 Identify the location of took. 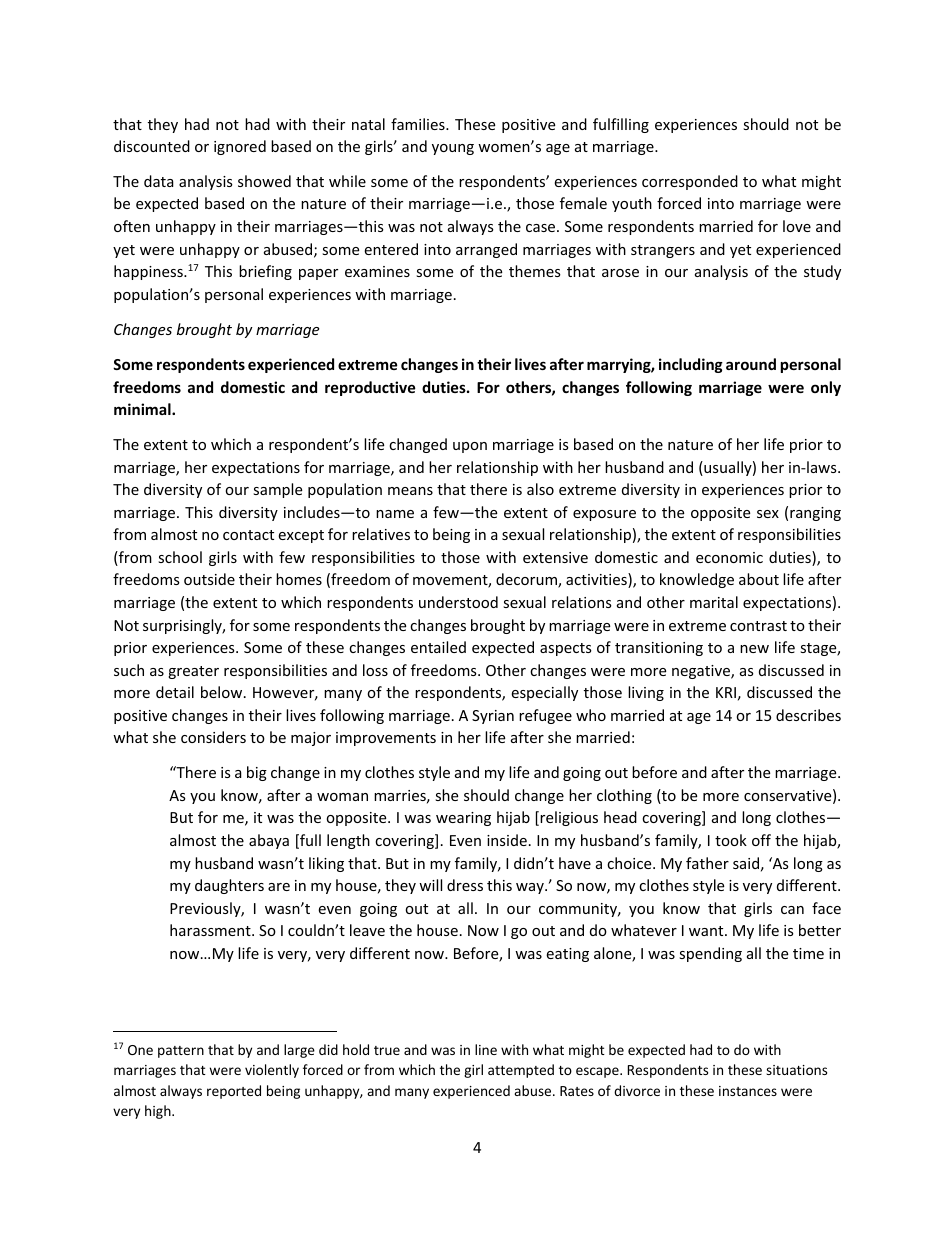
(731, 840).
